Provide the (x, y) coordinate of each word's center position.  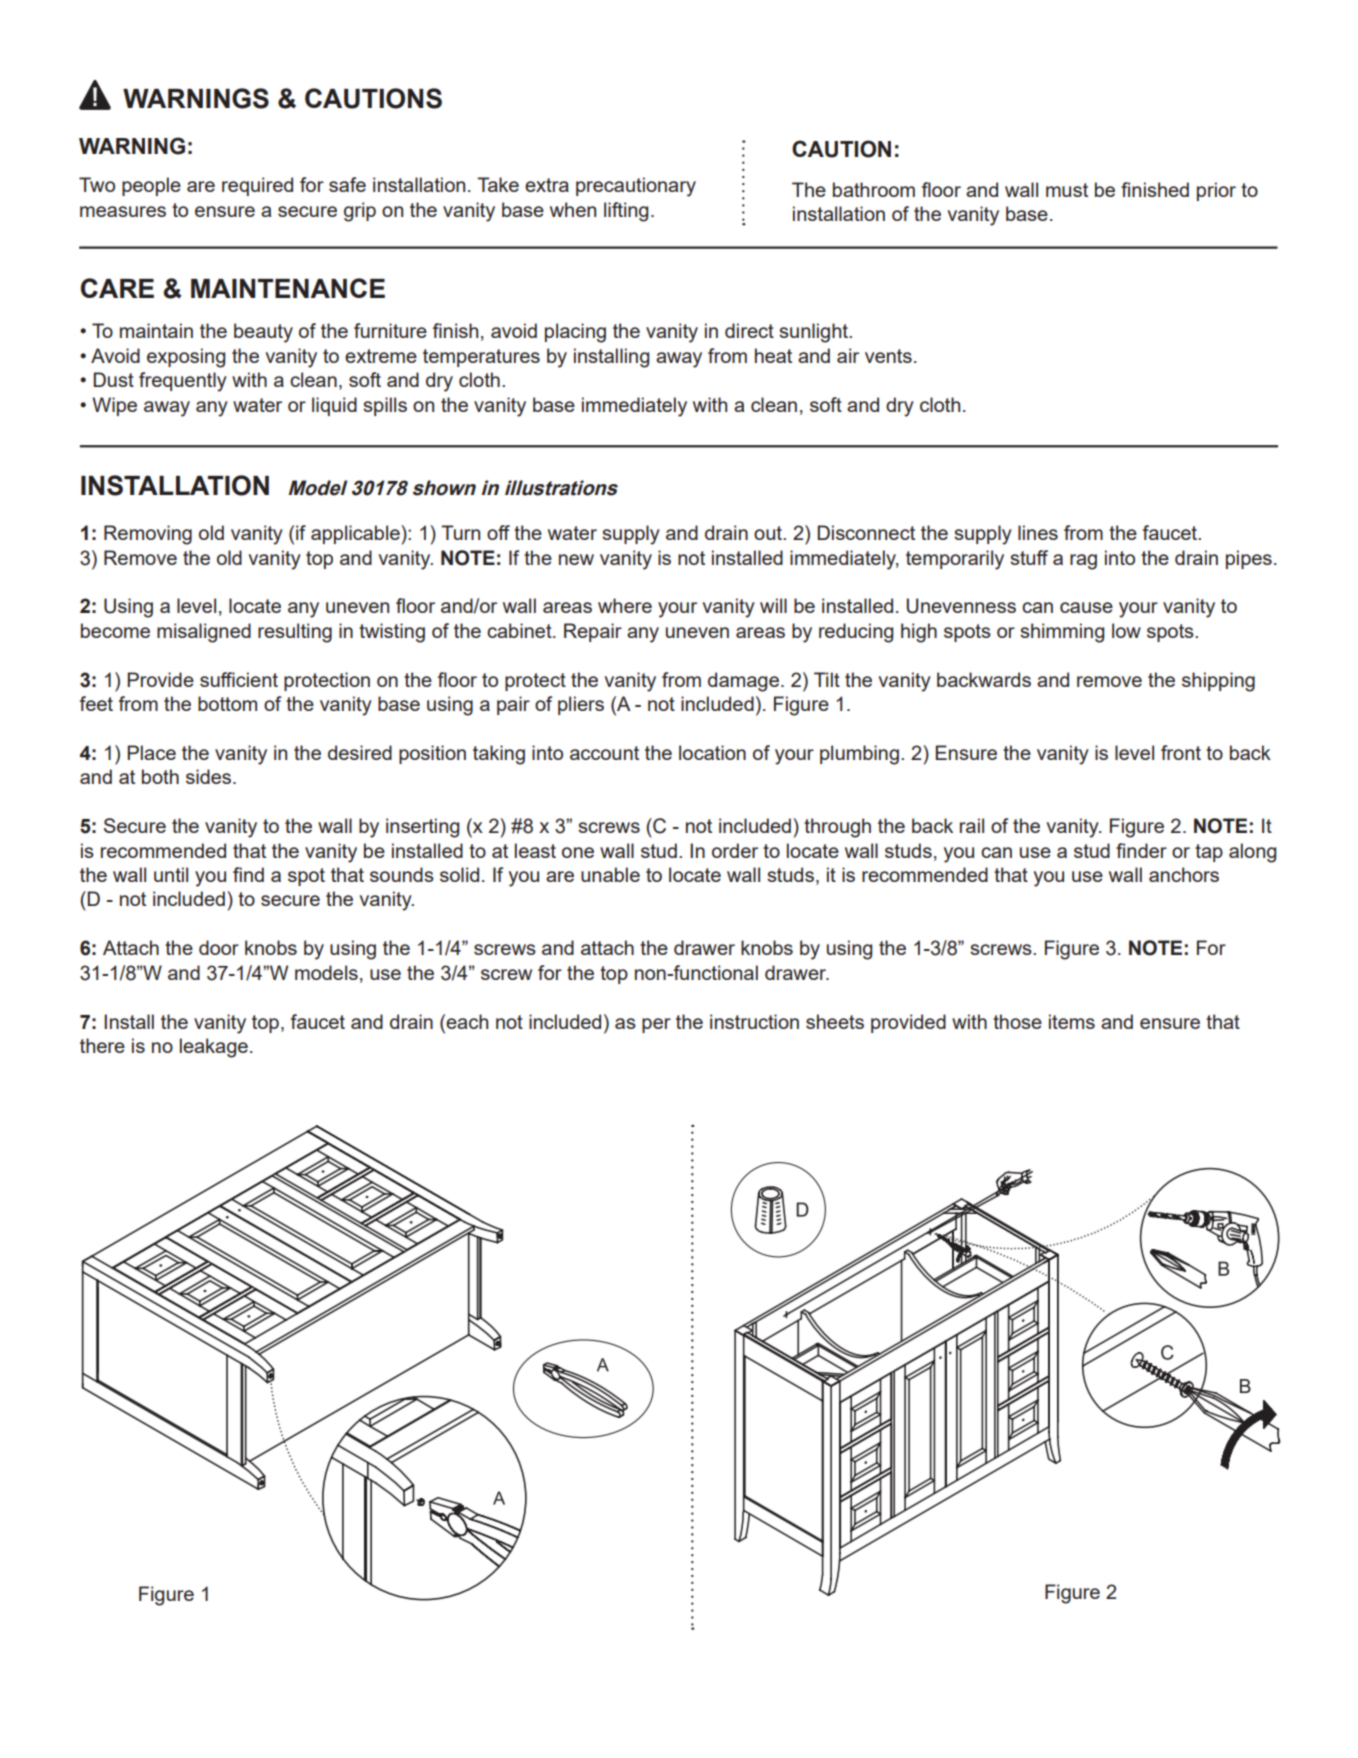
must (1067, 190)
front (1181, 752)
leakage (214, 1048)
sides (210, 776)
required (257, 186)
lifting (626, 212)
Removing (148, 535)
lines (1038, 532)
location (712, 752)
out (769, 533)
